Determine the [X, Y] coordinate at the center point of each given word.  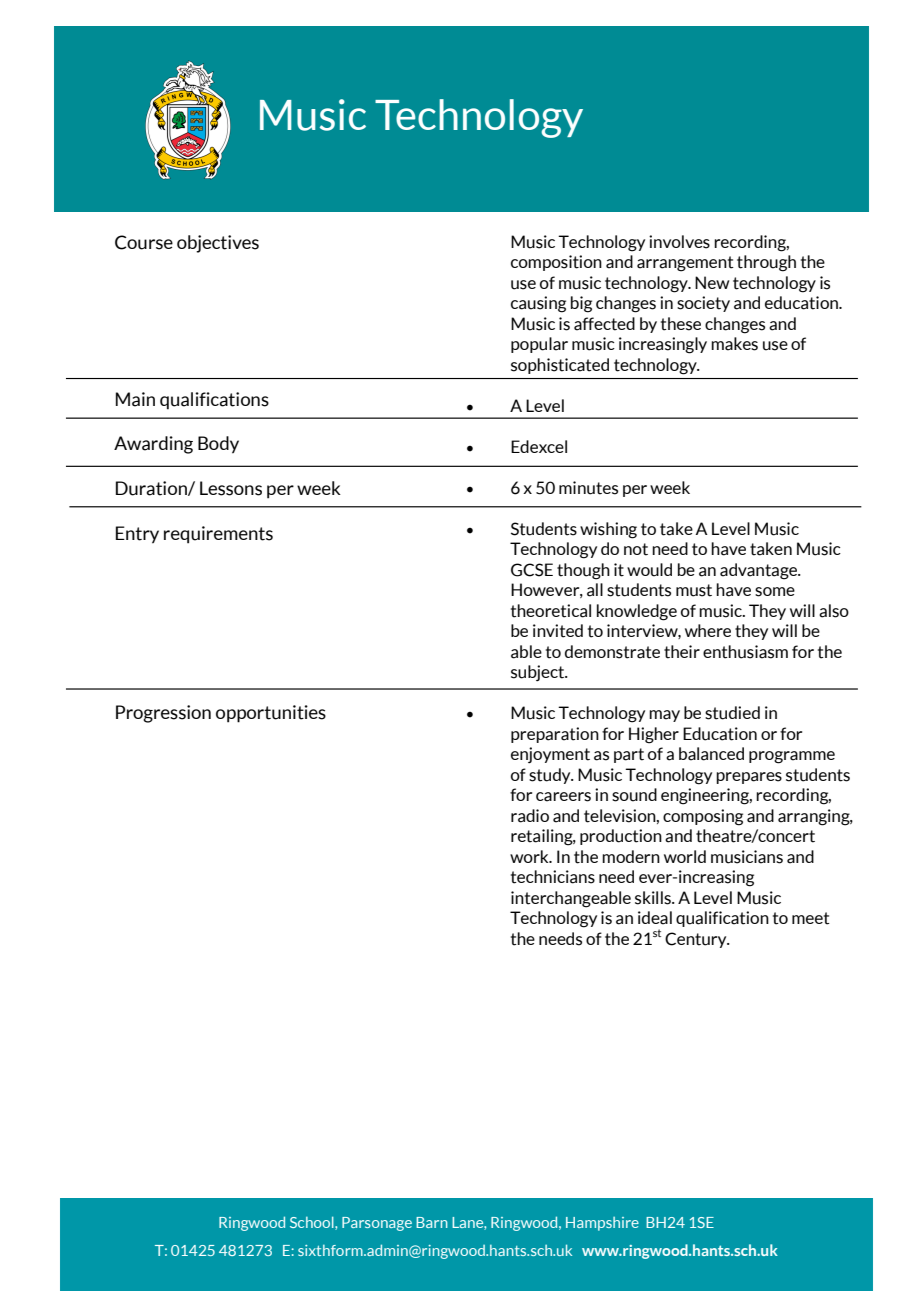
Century [697, 940]
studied [732, 713]
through [766, 263]
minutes [588, 488]
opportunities [271, 714]
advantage [760, 571]
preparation [555, 735]
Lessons [231, 488]
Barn [432, 1222]
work [530, 856]
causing [538, 304]
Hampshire [602, 1224]
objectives [218, 244]
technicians [553, 877]
